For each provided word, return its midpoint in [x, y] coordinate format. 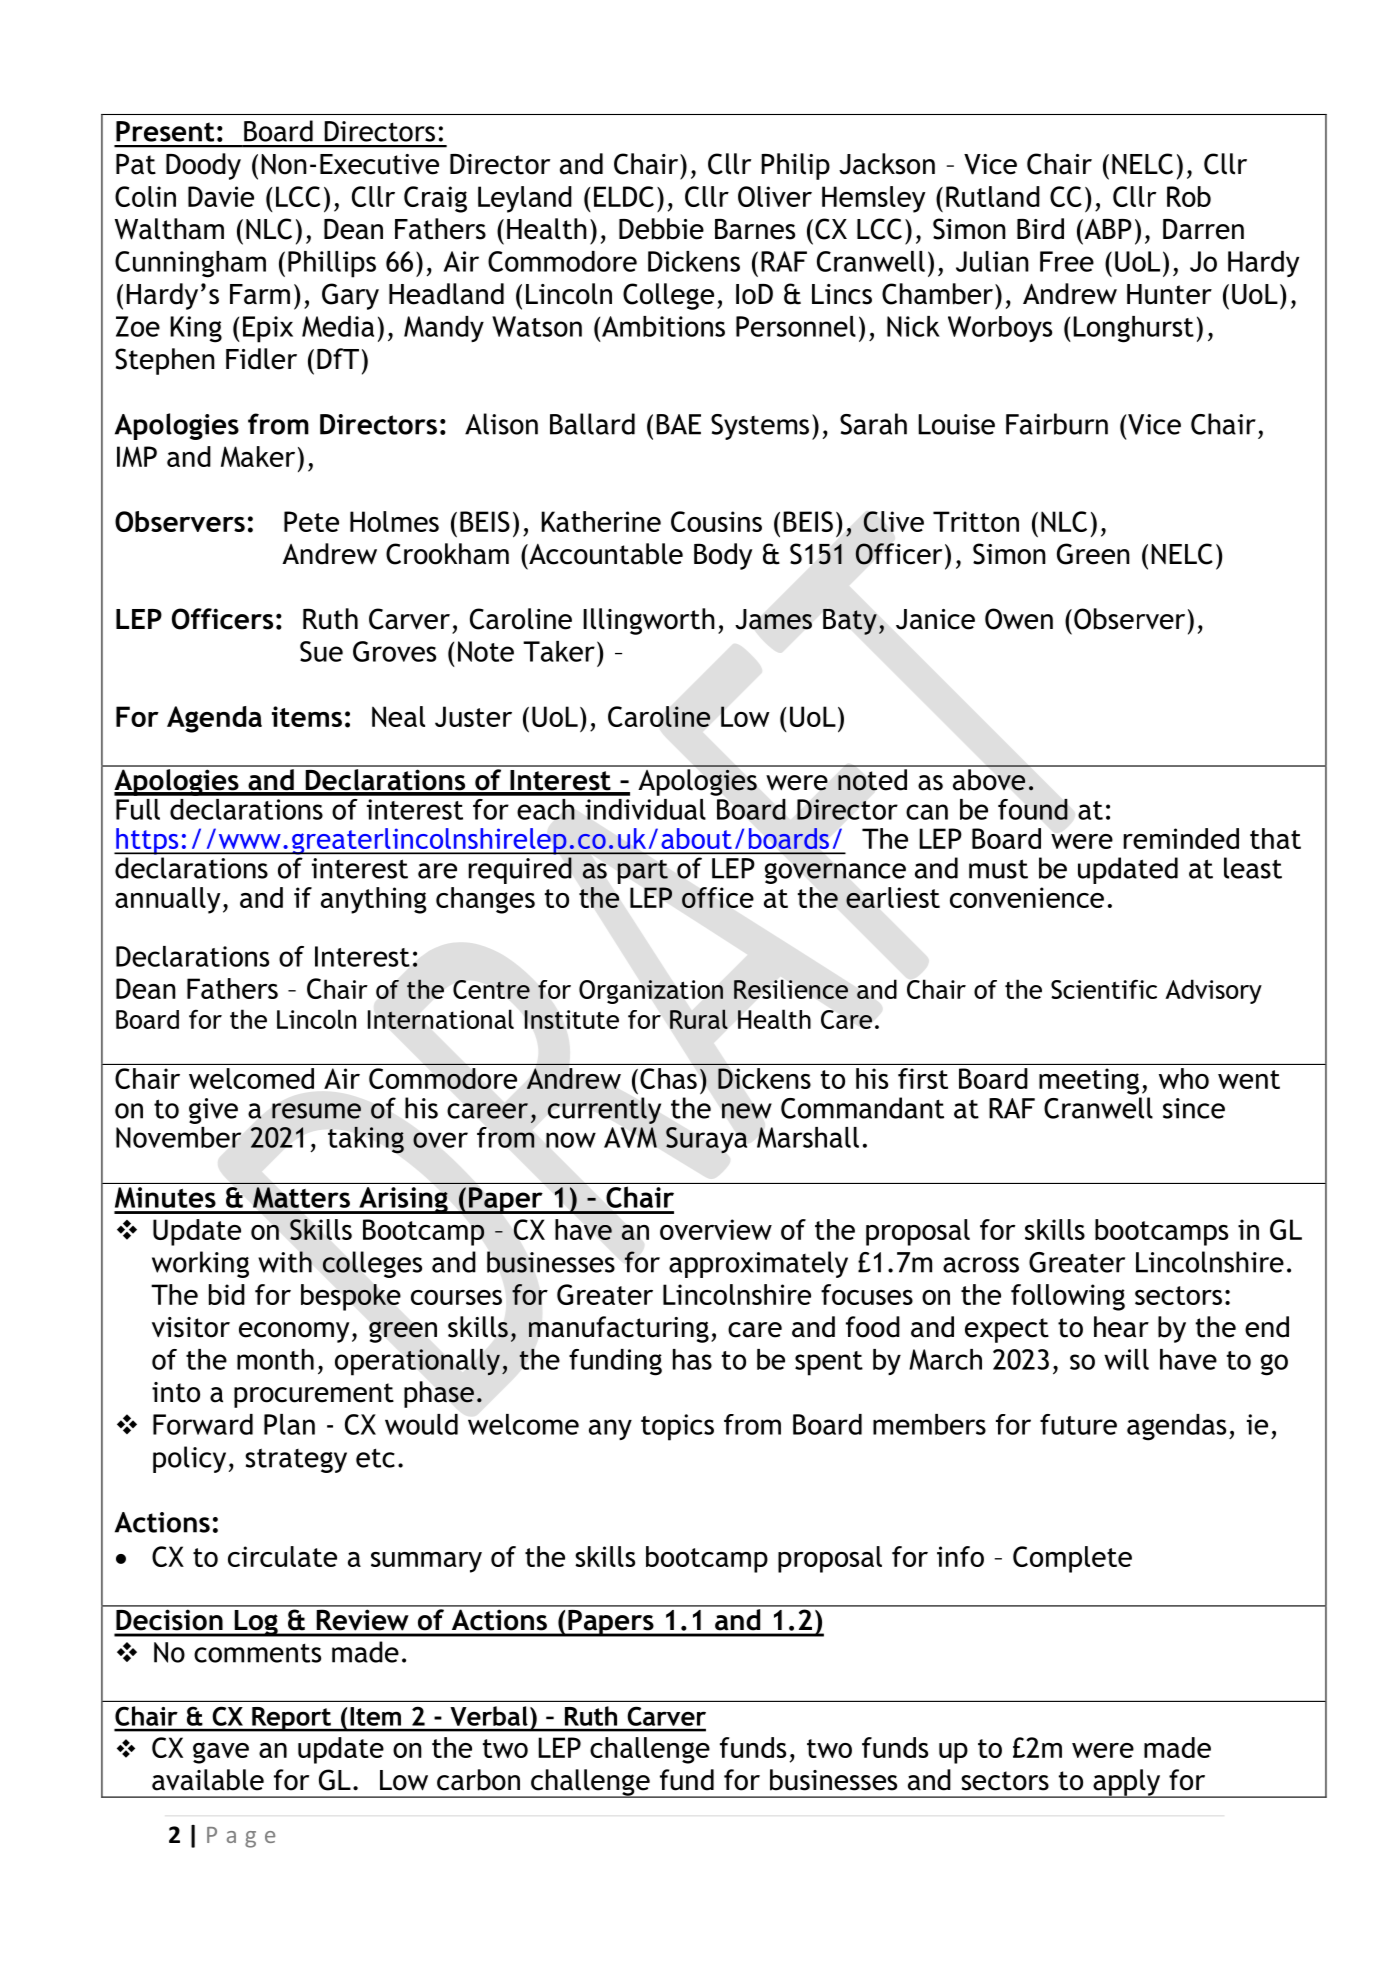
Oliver [775, 196]
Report [291, 1719]
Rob [1189, 196]
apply [1127, 1783]
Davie [221, 196]
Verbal [489, 1716]
